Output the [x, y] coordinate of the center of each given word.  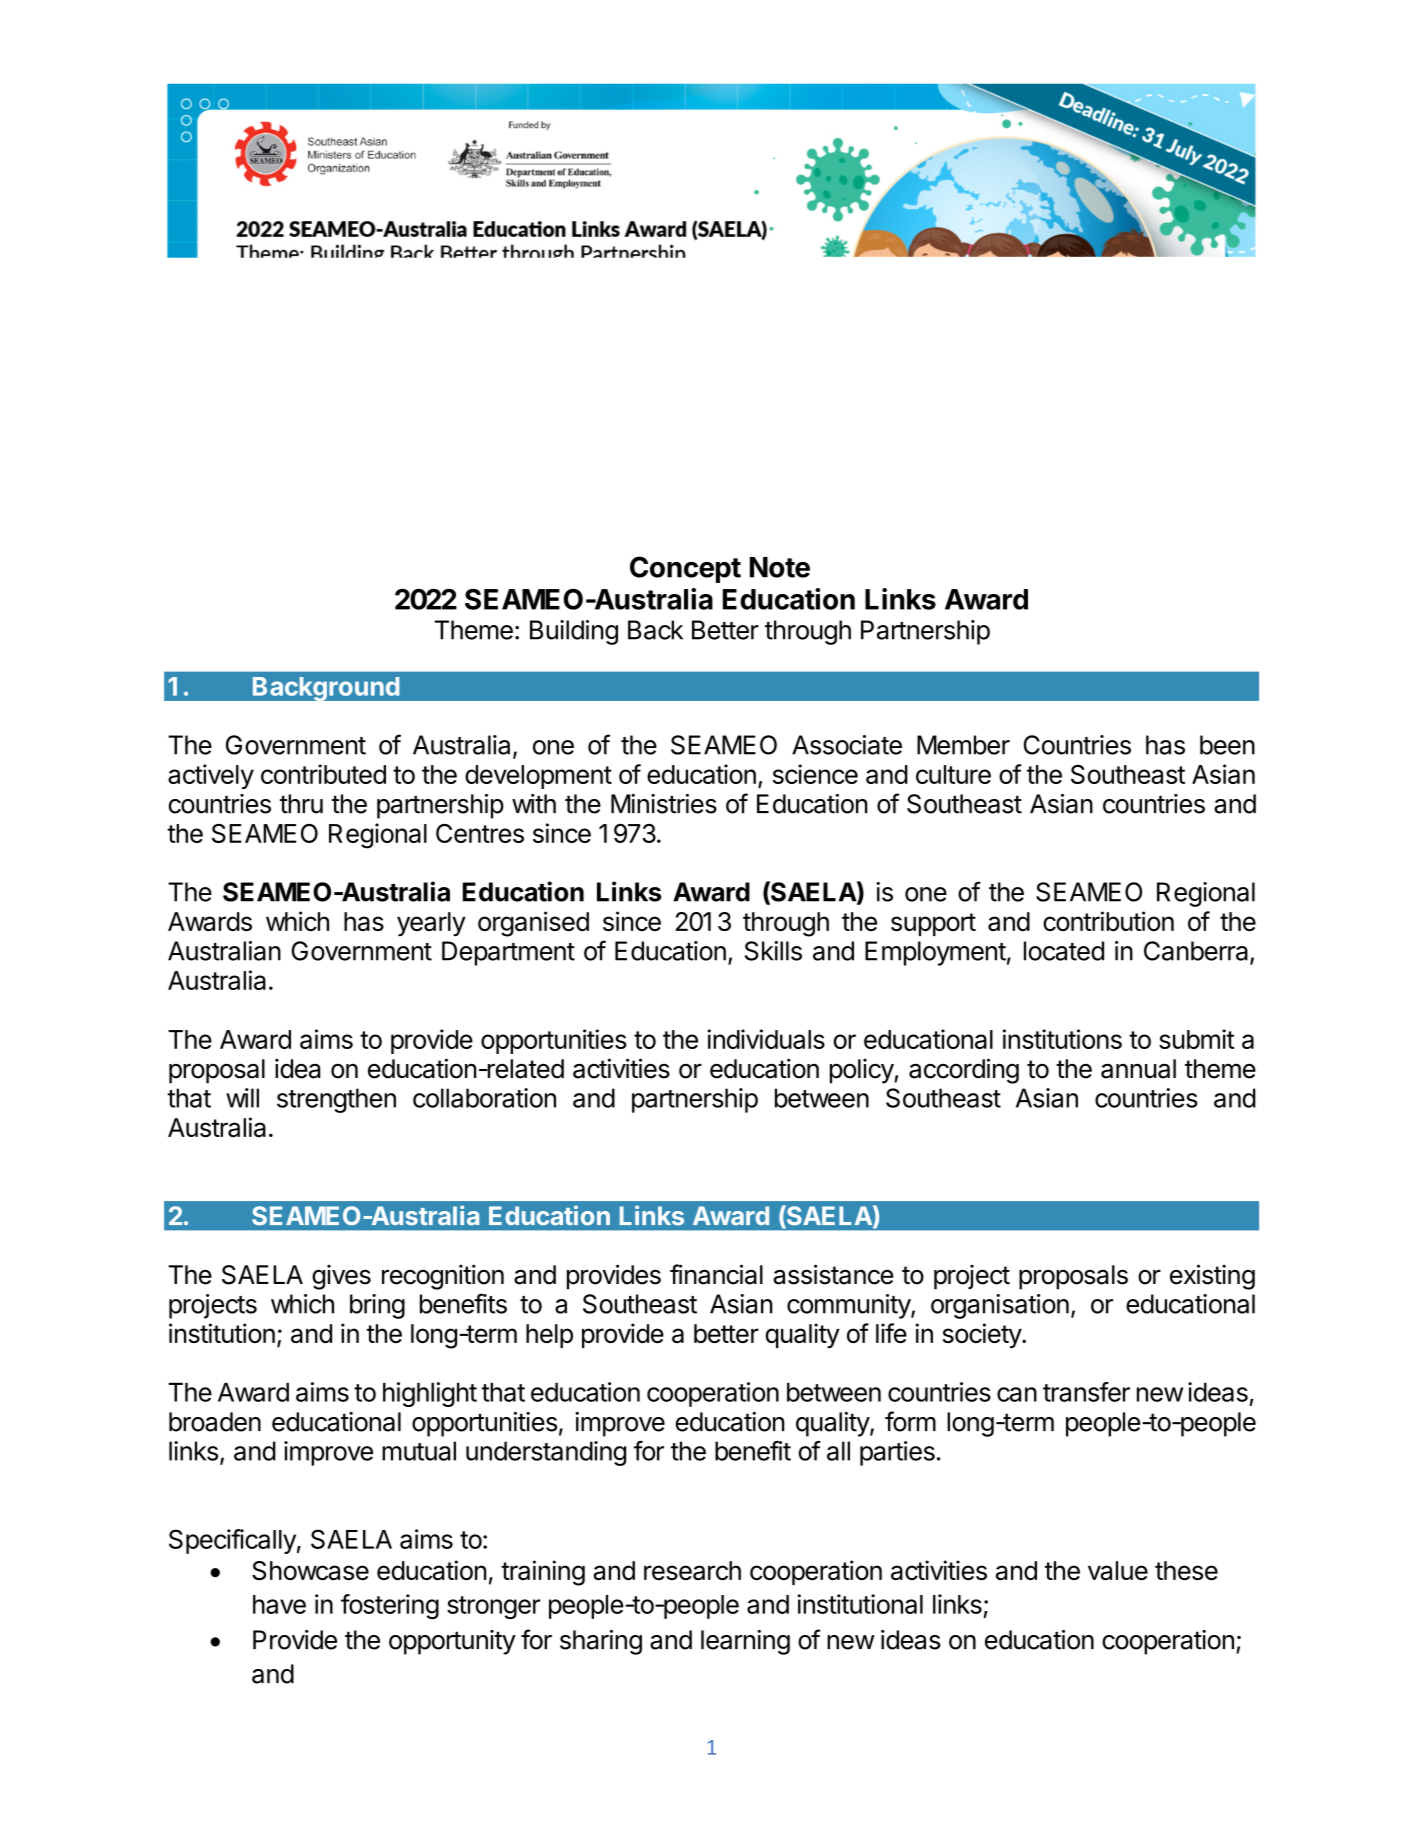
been [1227, 745]
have [279, 1604]
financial [716, 1274]
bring [377, 1306]
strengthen [336, 1100]
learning [745, 1642]
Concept [685, 569]
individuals [766, 1039]
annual [1138, 1069]
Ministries [664, 804]
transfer [1086, 1392]
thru [301, 804]
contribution [1108, 921]
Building [574, 632]
